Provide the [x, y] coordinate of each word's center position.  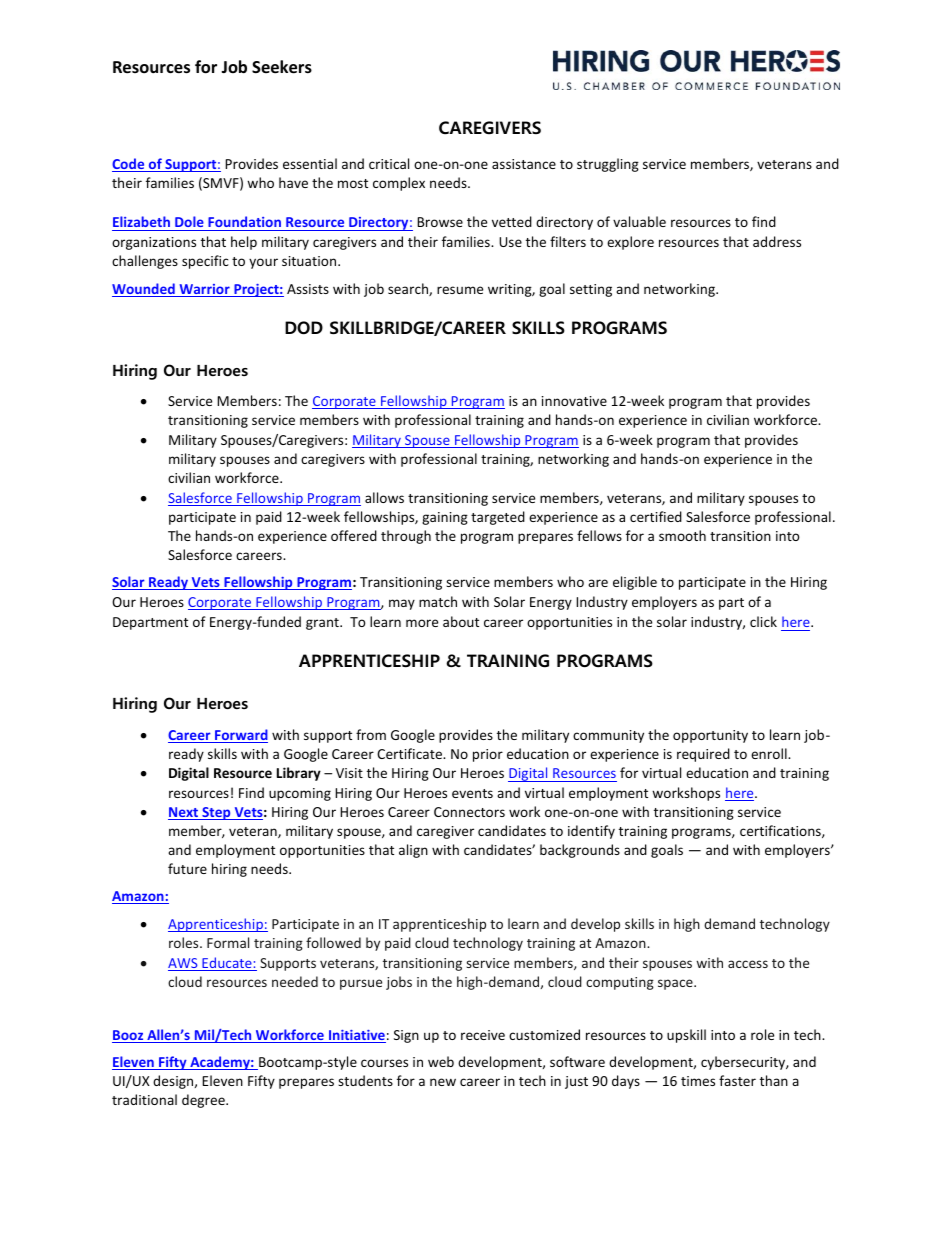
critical [389, 163]
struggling [608, 165]
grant [323, 624]
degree [204, 1101]
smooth [682, 535]
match [438, 601]
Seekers [282, 67]
